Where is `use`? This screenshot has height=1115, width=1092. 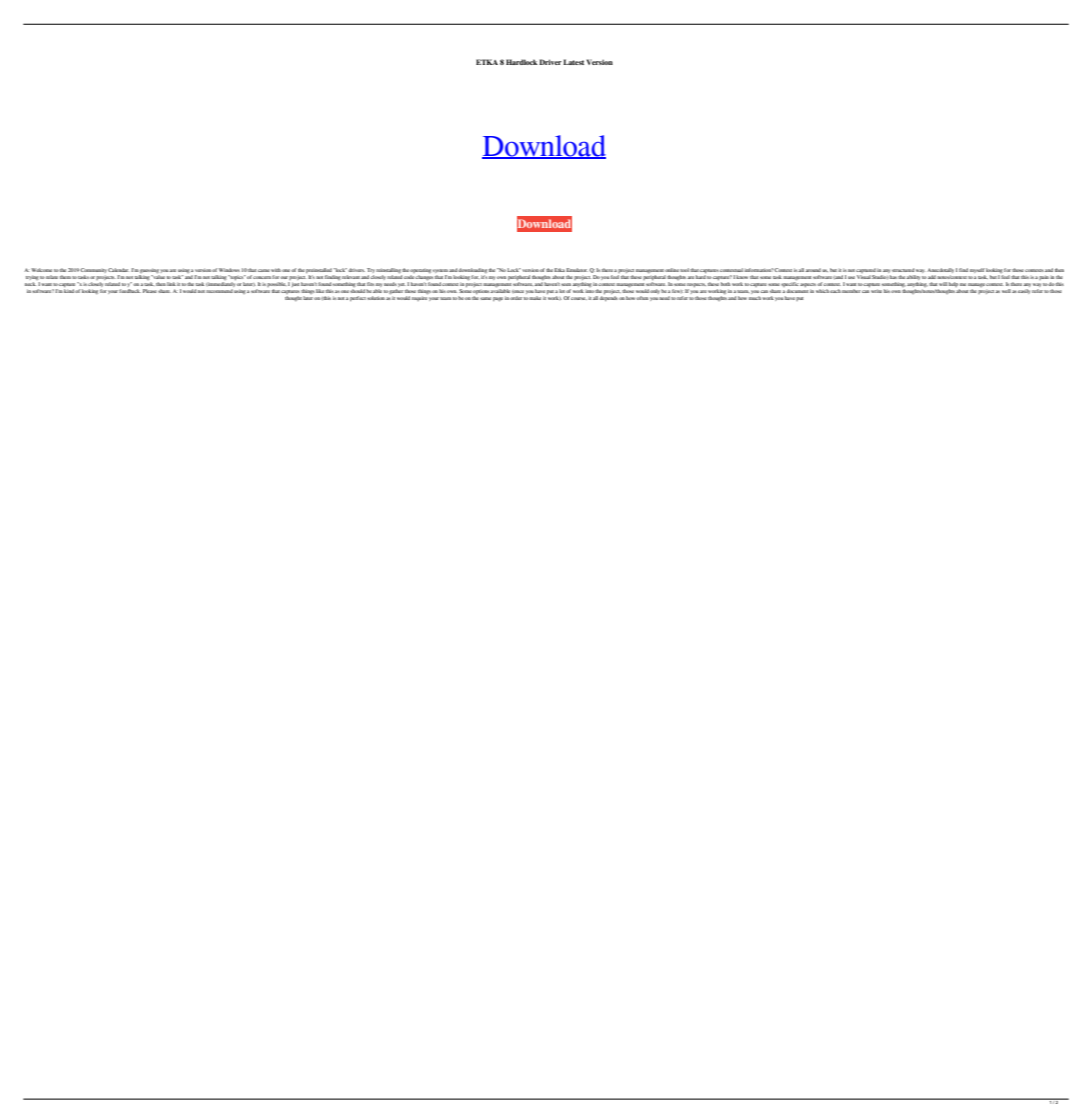 use is located at coordinates (851, 277).
